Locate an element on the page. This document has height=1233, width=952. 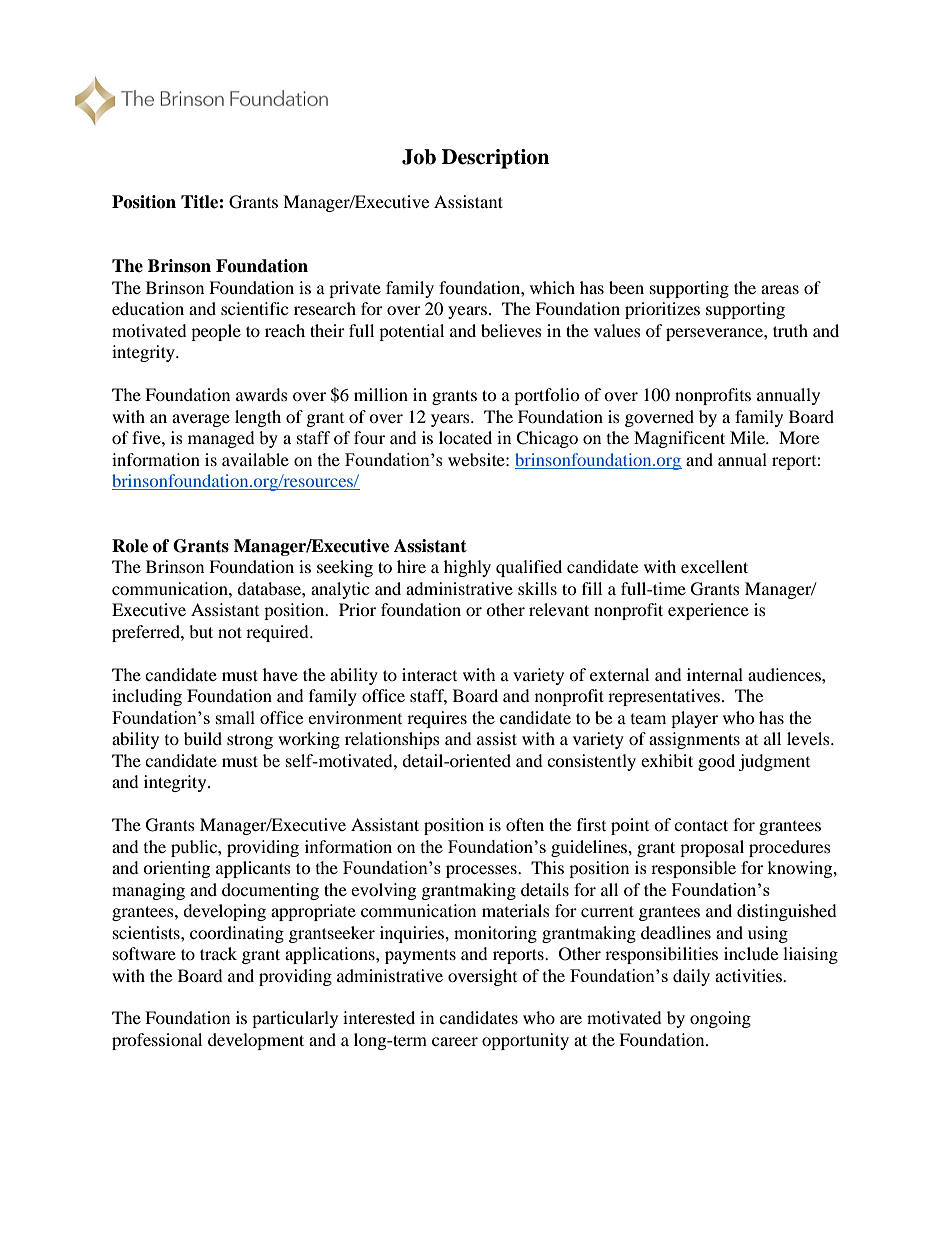
orienting is located at coordinates (176, 869).
